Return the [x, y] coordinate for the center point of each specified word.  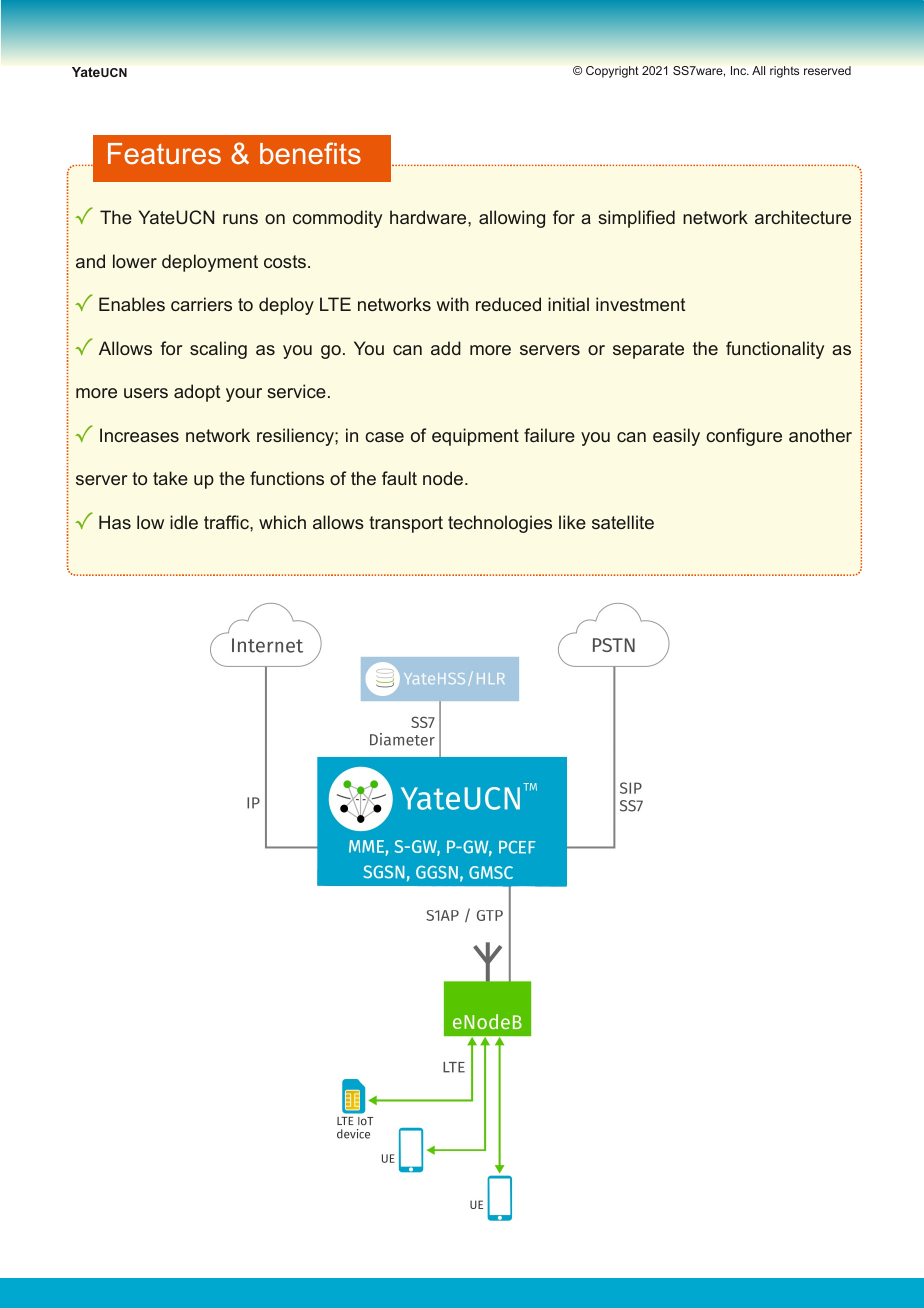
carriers [201, 304]
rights [784, 72]
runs [240, 219]
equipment [475, 437]
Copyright [612, 72]
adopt [197, 393]
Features [164, 154]
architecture [803, 217]
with [452, 304]
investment [640, 304]
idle [184, 522]
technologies [500, 524]
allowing [512, 219]
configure [744, 437]
